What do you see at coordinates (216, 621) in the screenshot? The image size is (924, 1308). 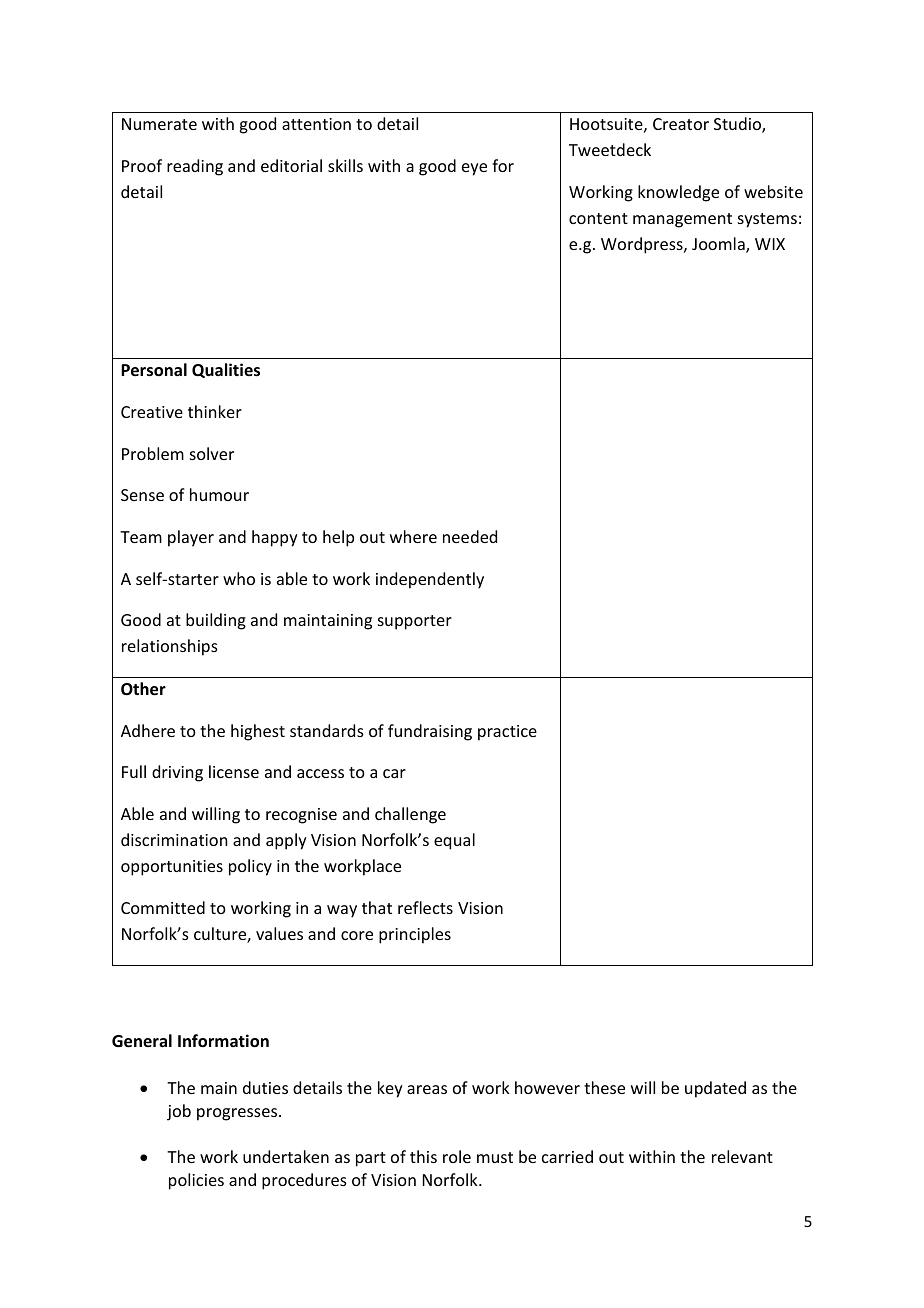 I see `building` at bounding box center [216, 621].
